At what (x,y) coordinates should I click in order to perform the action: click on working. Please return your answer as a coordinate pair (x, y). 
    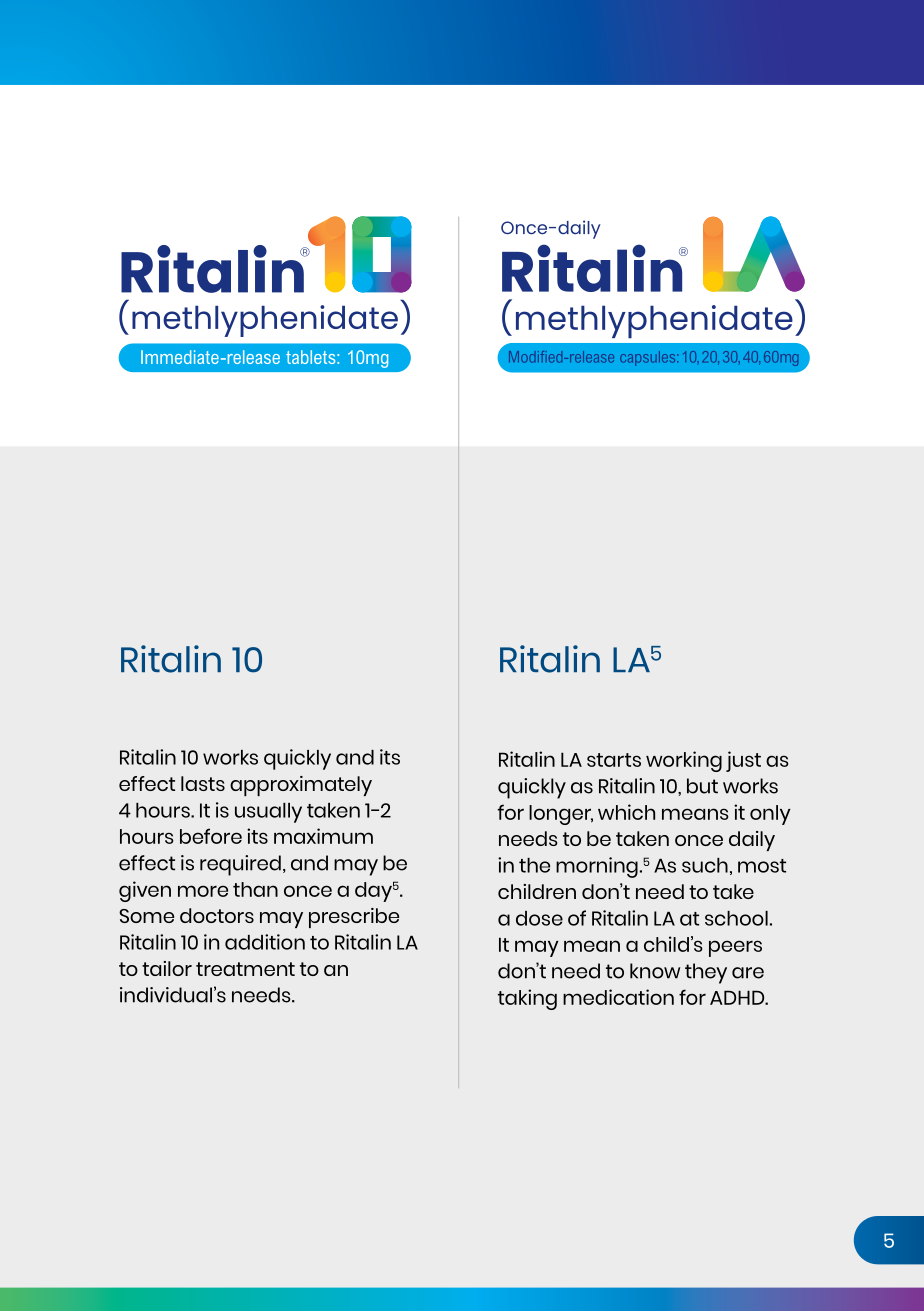
    Looking at the image, I should click on (684, 761).
